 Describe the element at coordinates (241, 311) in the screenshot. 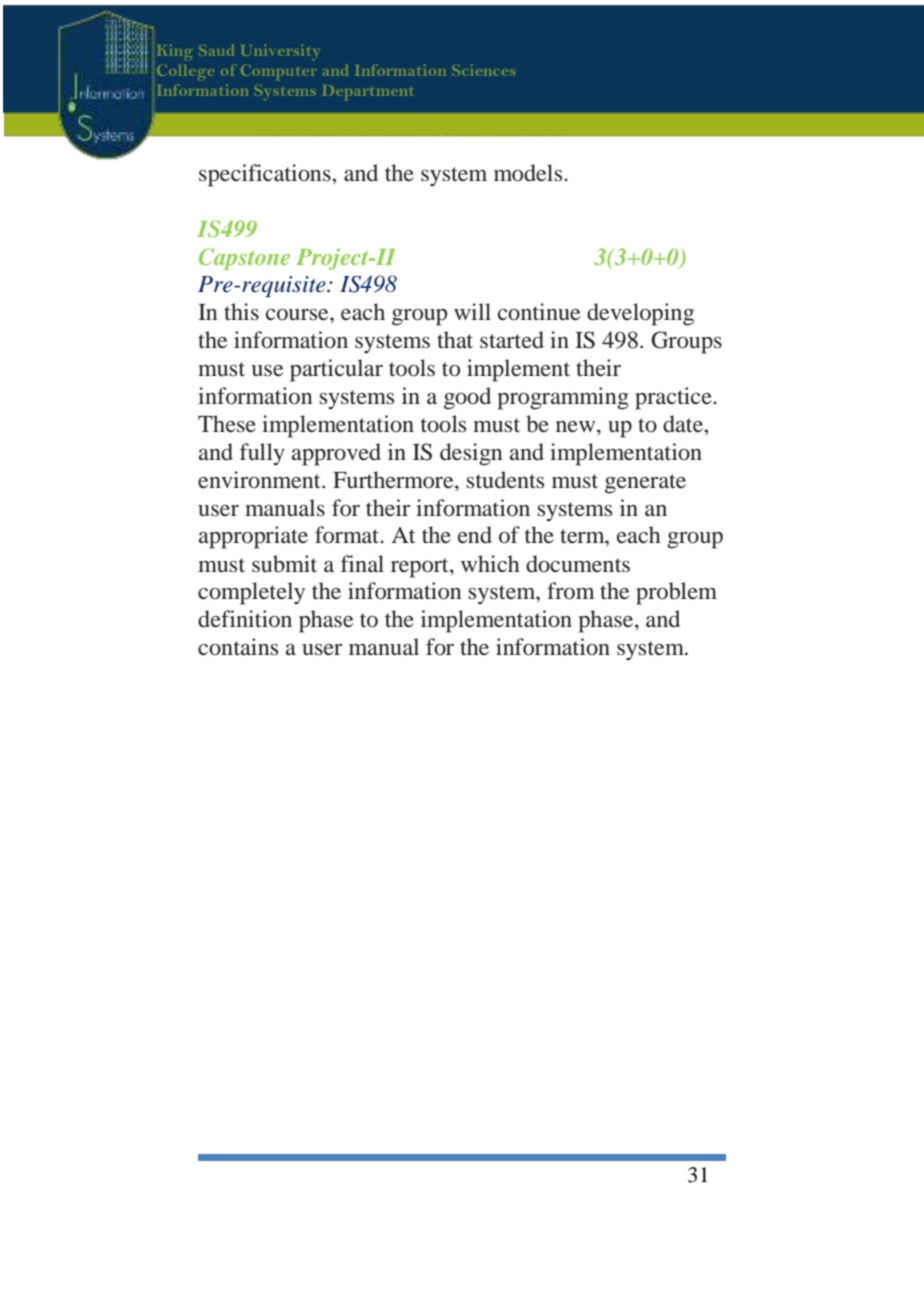

I see `this` at that location.
